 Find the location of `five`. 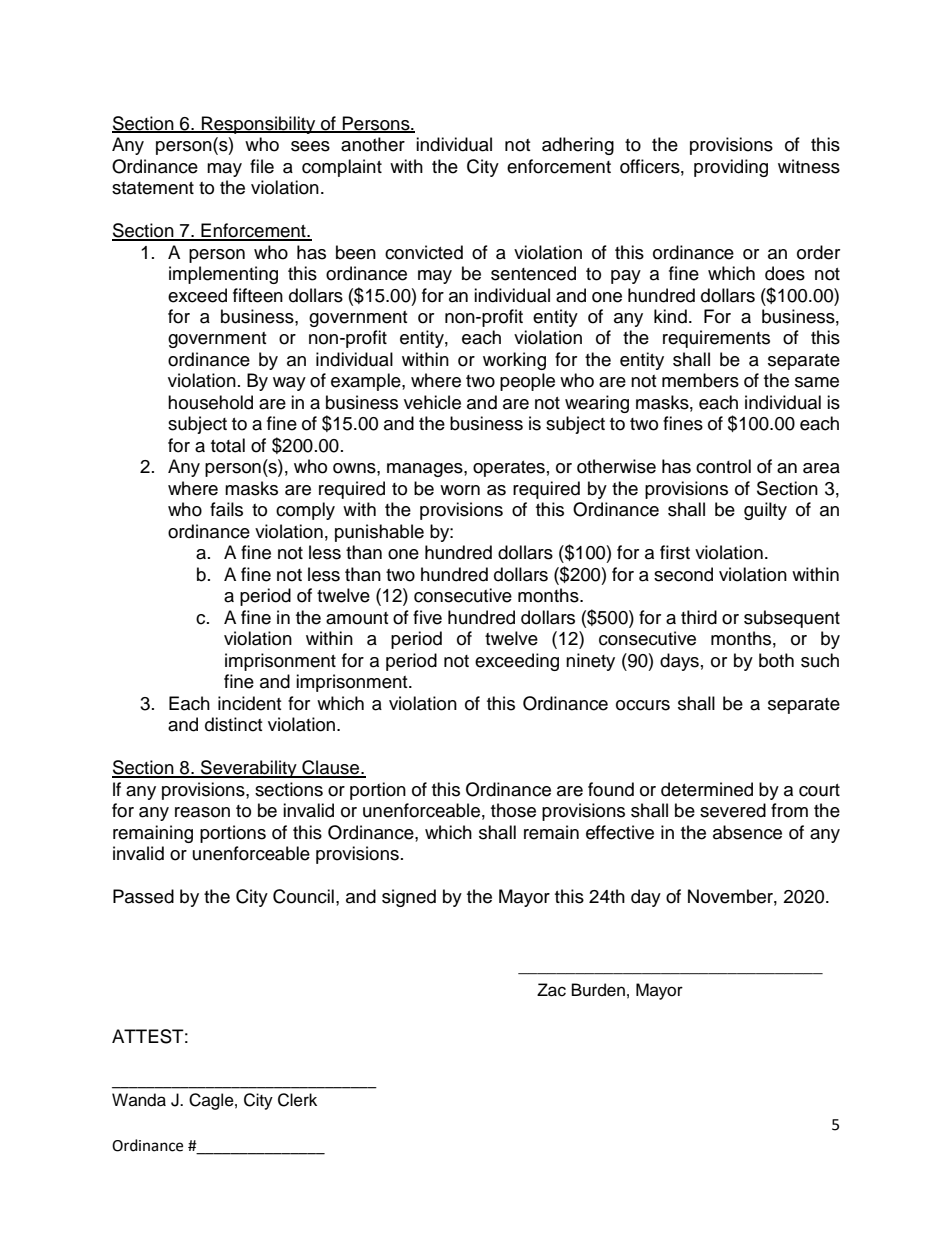

five is located at coordinates (427, 617).
